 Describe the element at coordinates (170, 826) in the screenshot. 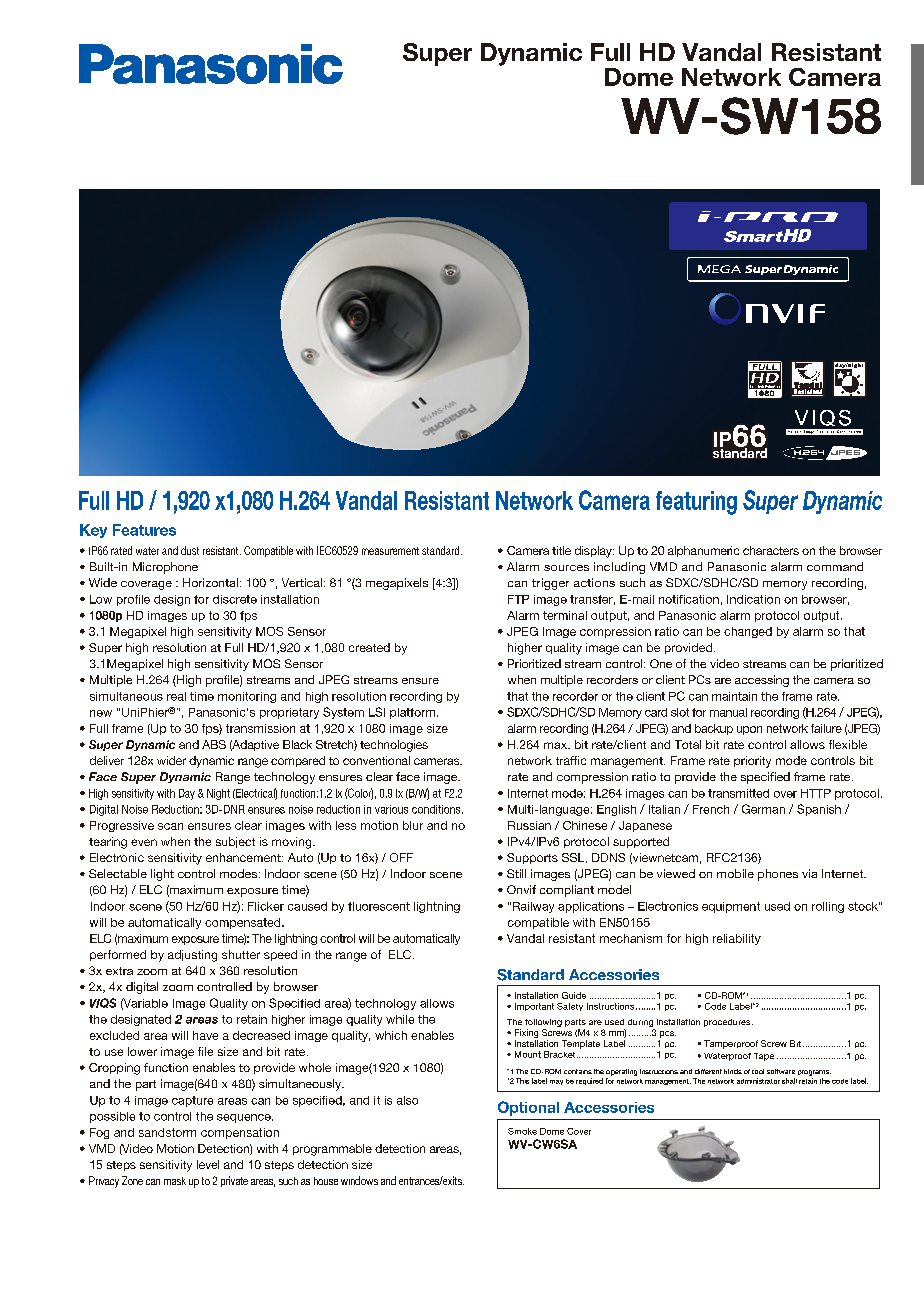

I see `scan` at that location.
